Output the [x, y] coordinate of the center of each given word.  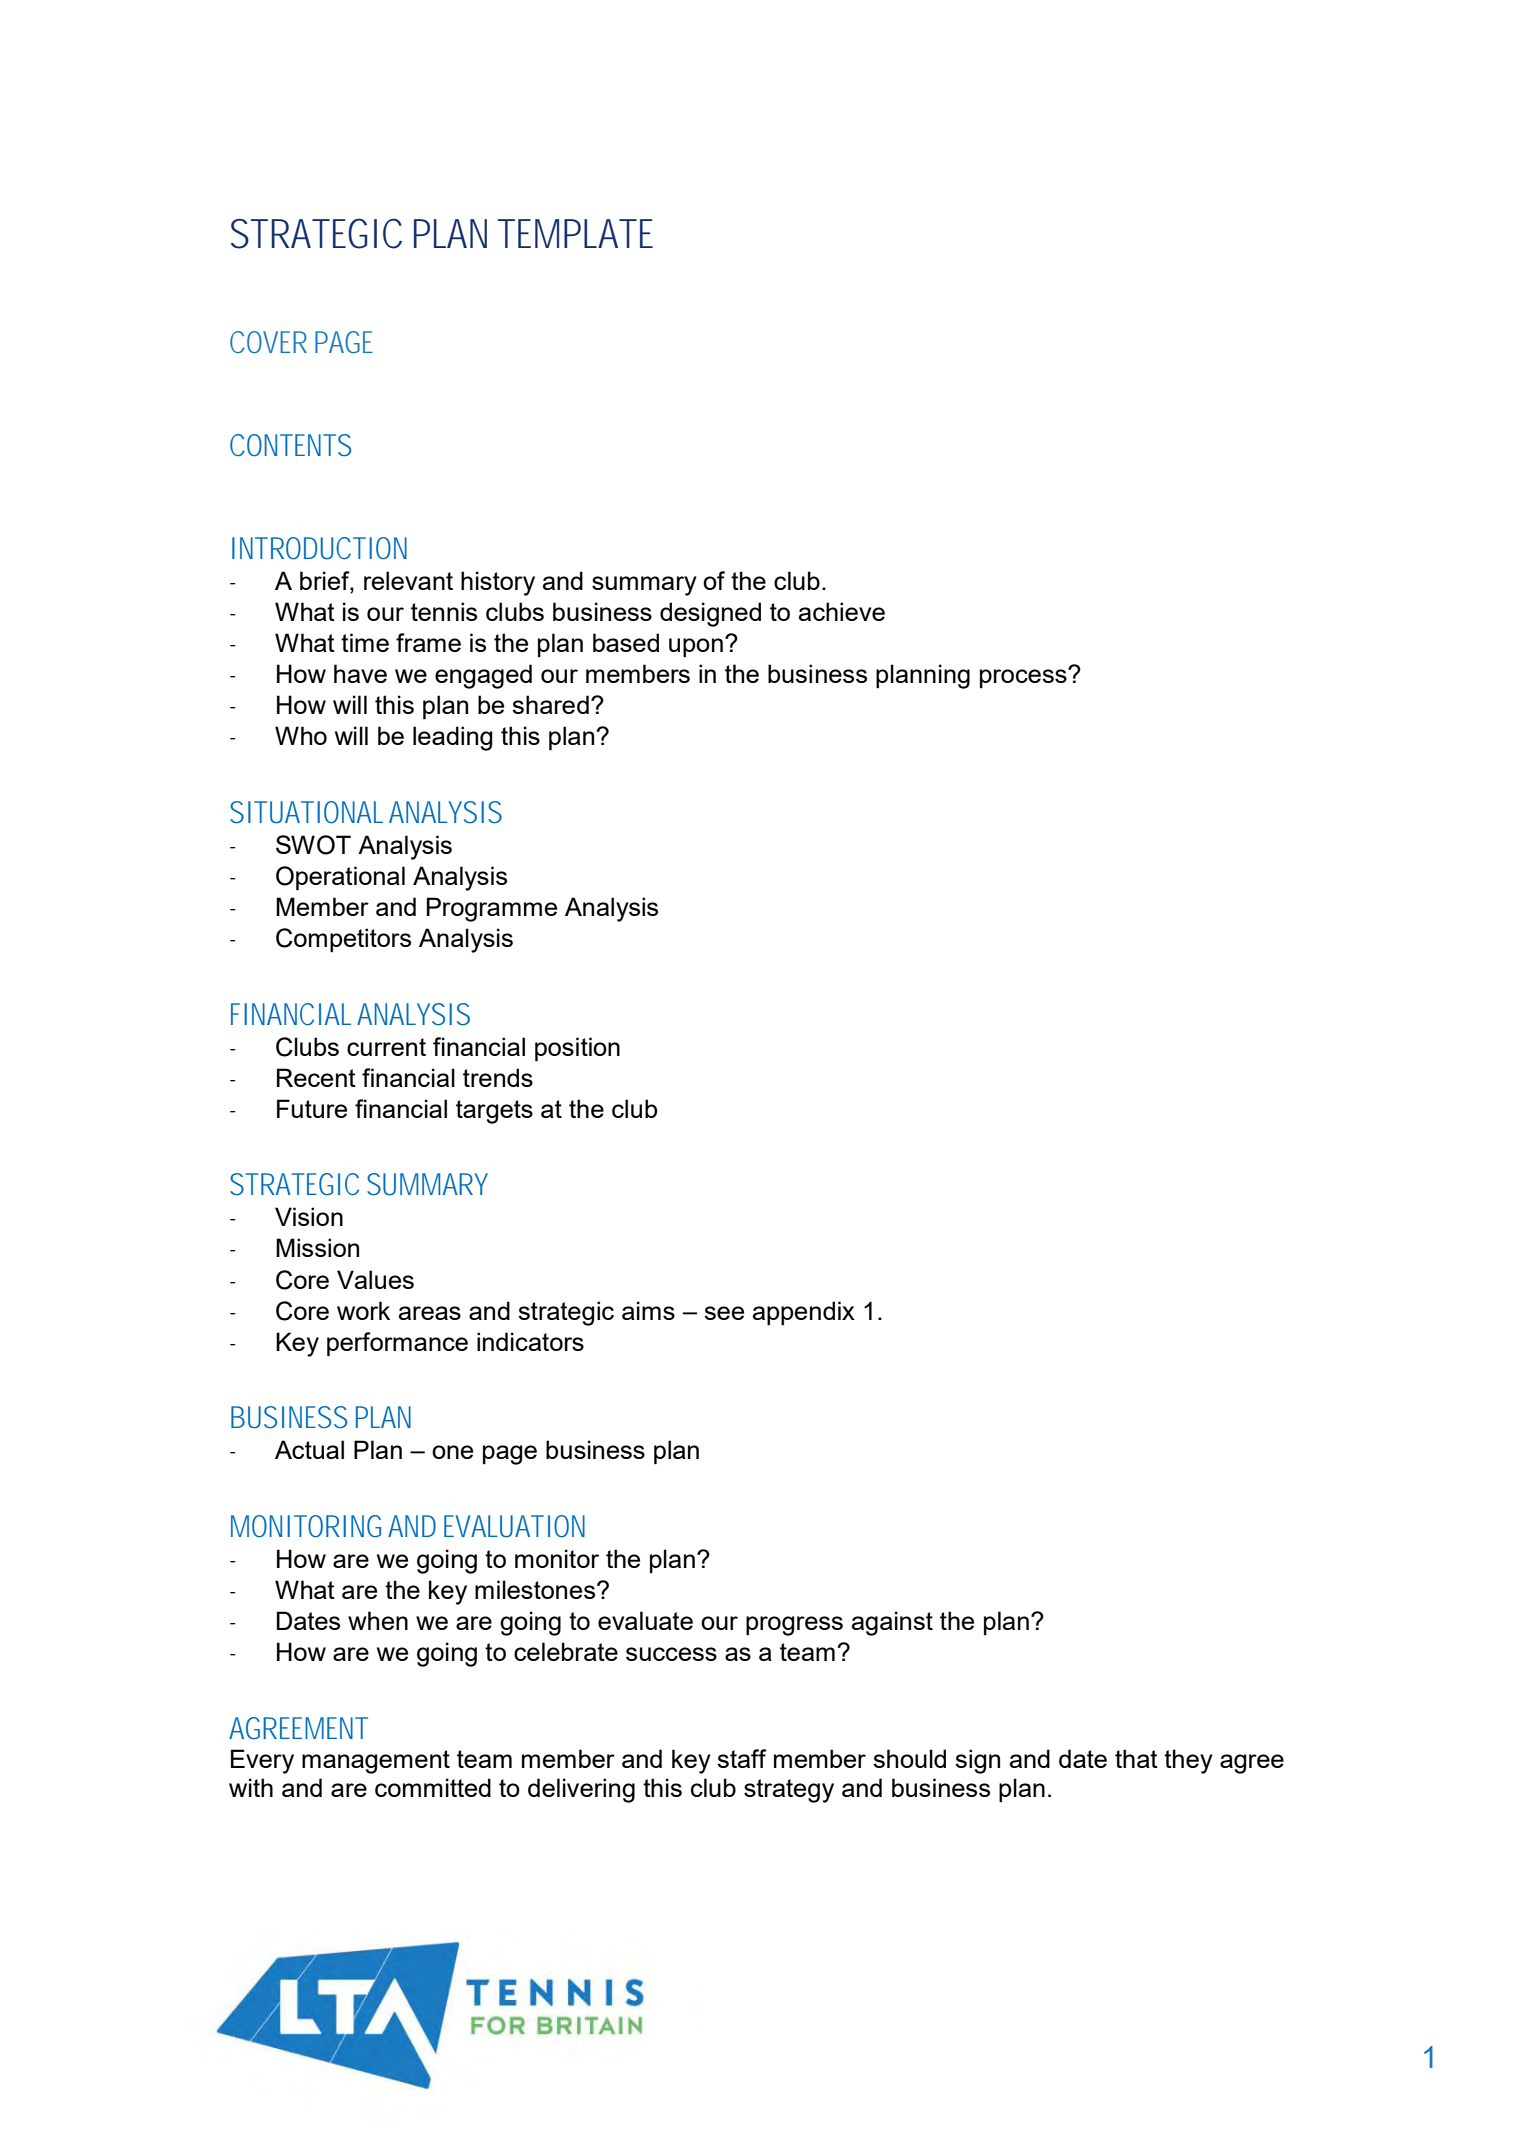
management [376, 1762]
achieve [842, 611]
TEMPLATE [575, 233]
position [577, 1049]
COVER [268, 342]
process [1024, 678]
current [386, 1047]
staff [742, 1758]
